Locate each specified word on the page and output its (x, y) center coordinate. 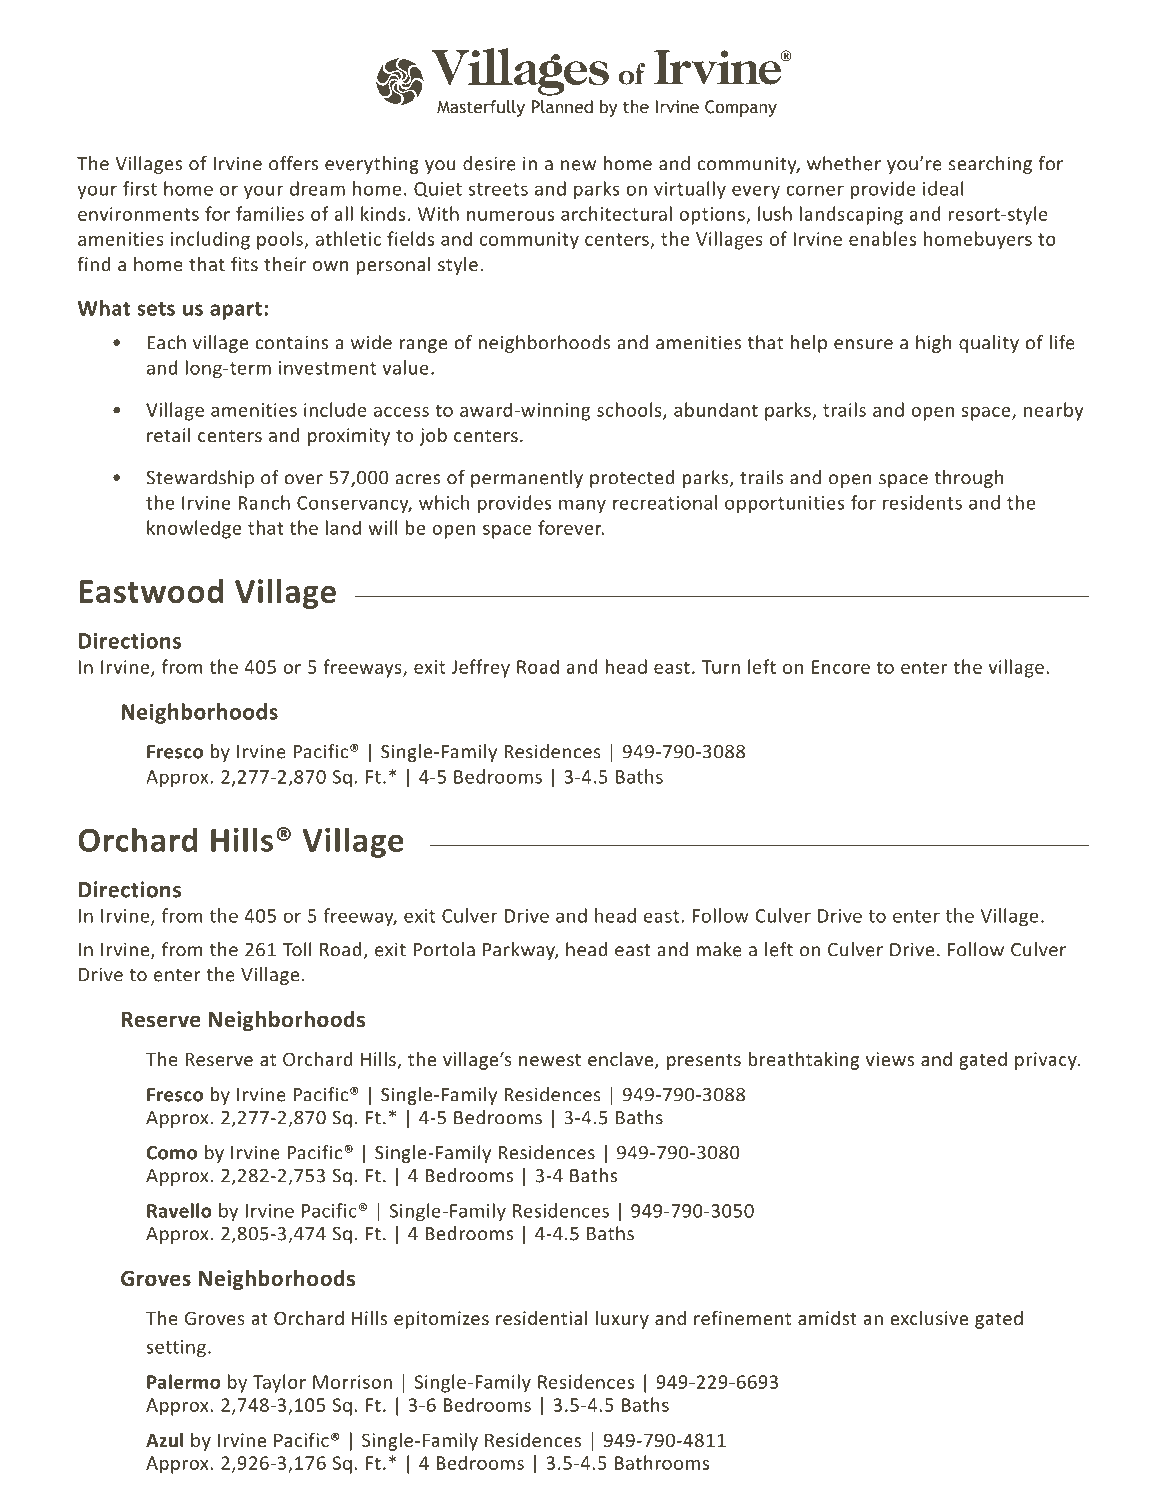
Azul (164, 1439)
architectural (616, 213)
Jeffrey (480, 668)
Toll (297, 949)
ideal (943, 188)
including (210, 240)
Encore (841, 667)
